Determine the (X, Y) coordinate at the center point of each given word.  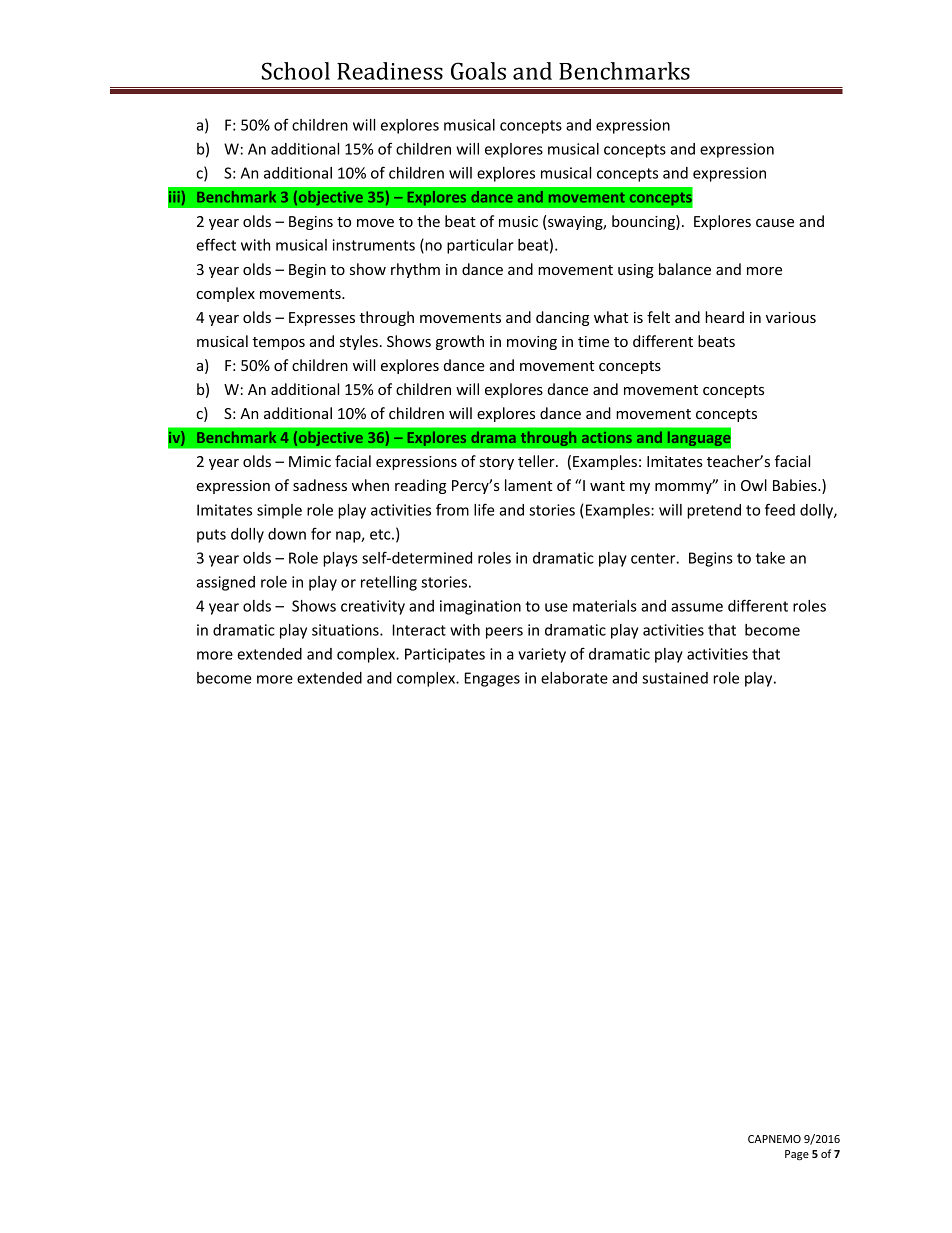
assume (697, 607)
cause (775, 223)
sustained (675, 678)
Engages (492, 679)
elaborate (574, 678)
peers (504, 633)
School (296, 71)
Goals (478, 71)
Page (797, 1155)
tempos (279, 343)
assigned (225, 583)
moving (532, 343)
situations (346, 630)
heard (724, 317)
